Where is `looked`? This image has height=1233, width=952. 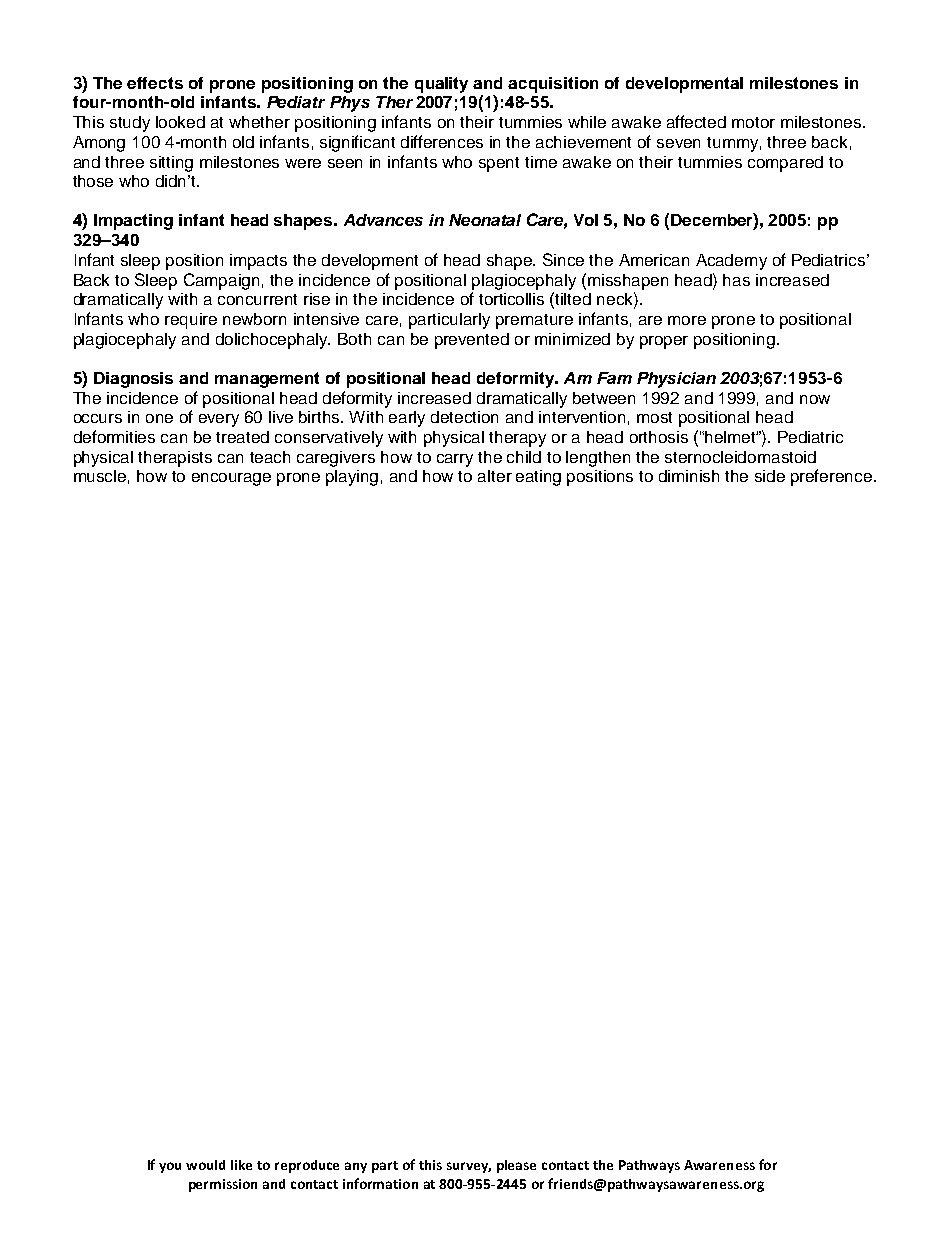 looked is located at coordinates (180, 122).
